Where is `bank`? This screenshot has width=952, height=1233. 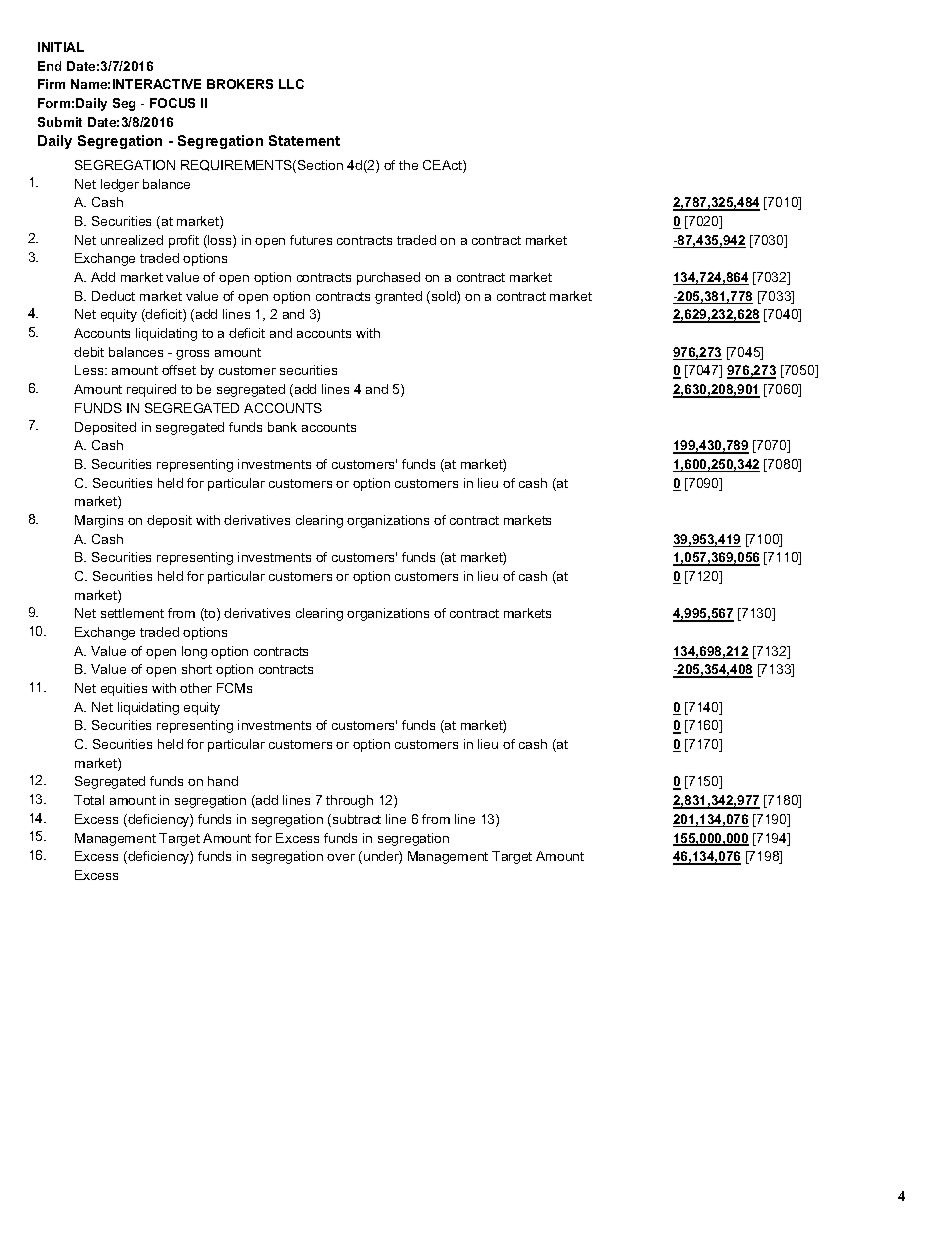
bank is located at coordinates (282, 427).
